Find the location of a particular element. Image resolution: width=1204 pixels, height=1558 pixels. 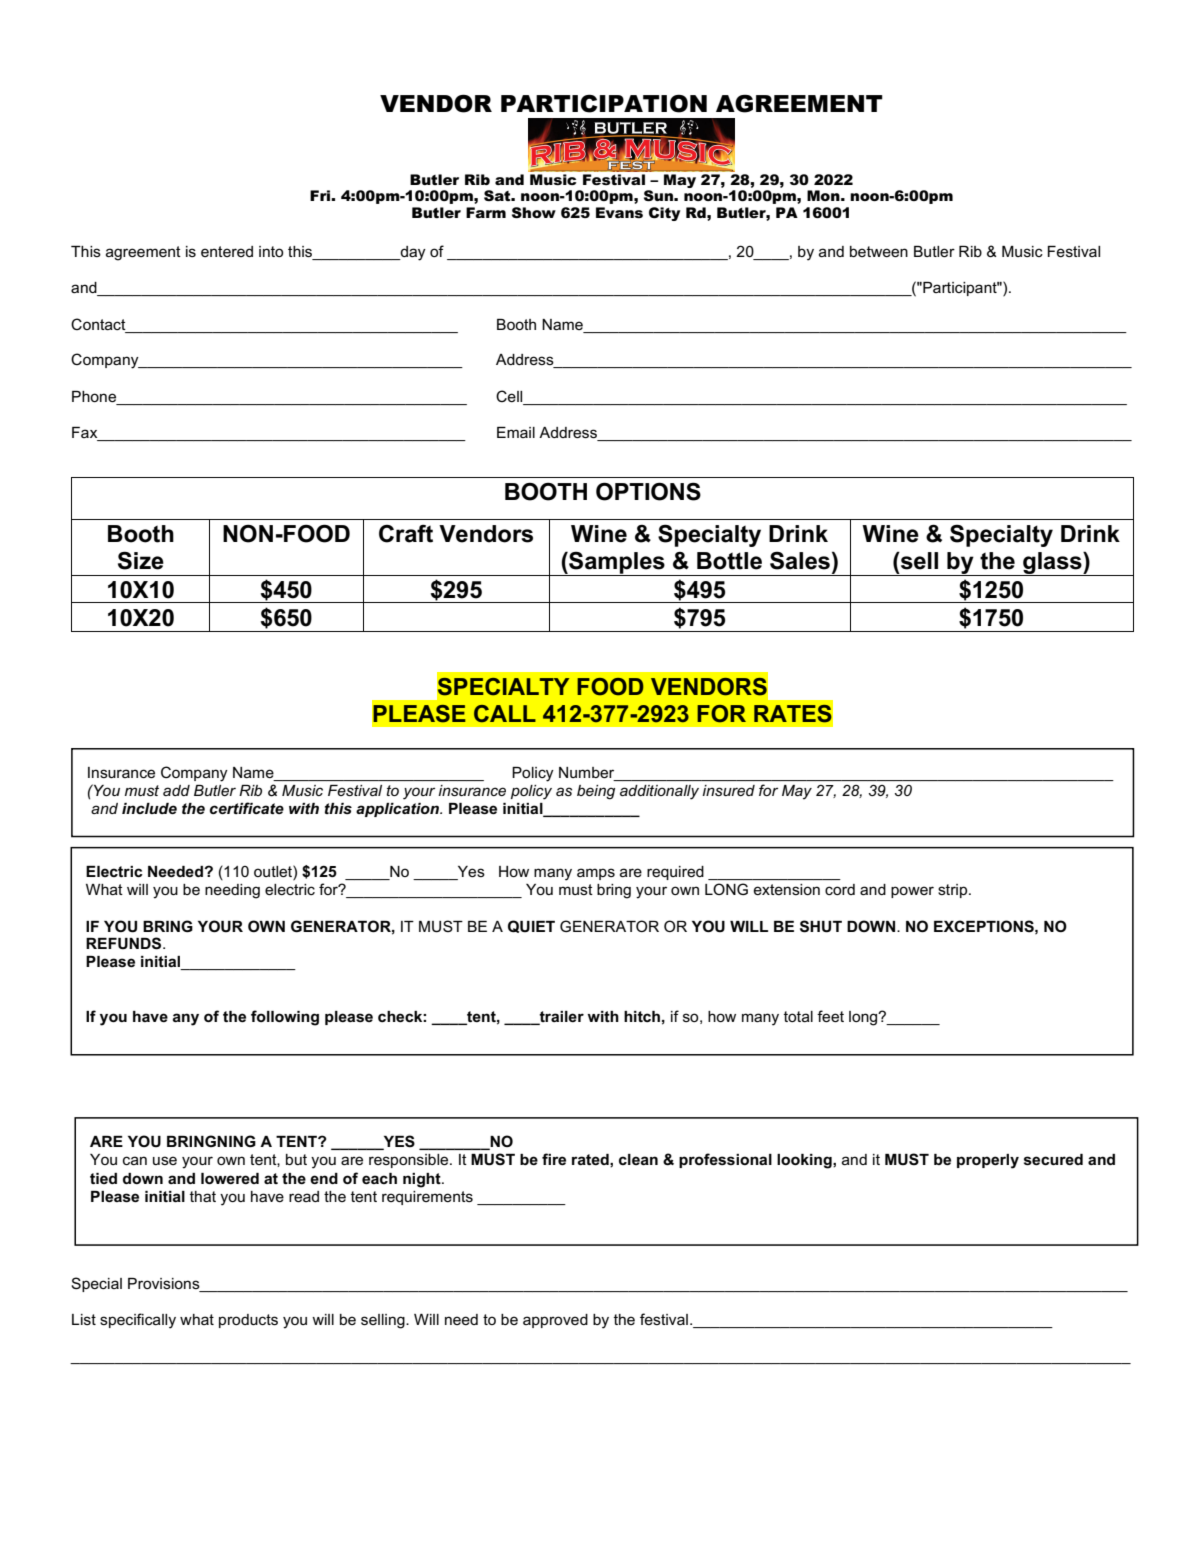

approved is located at coordinates (555, 1321).
